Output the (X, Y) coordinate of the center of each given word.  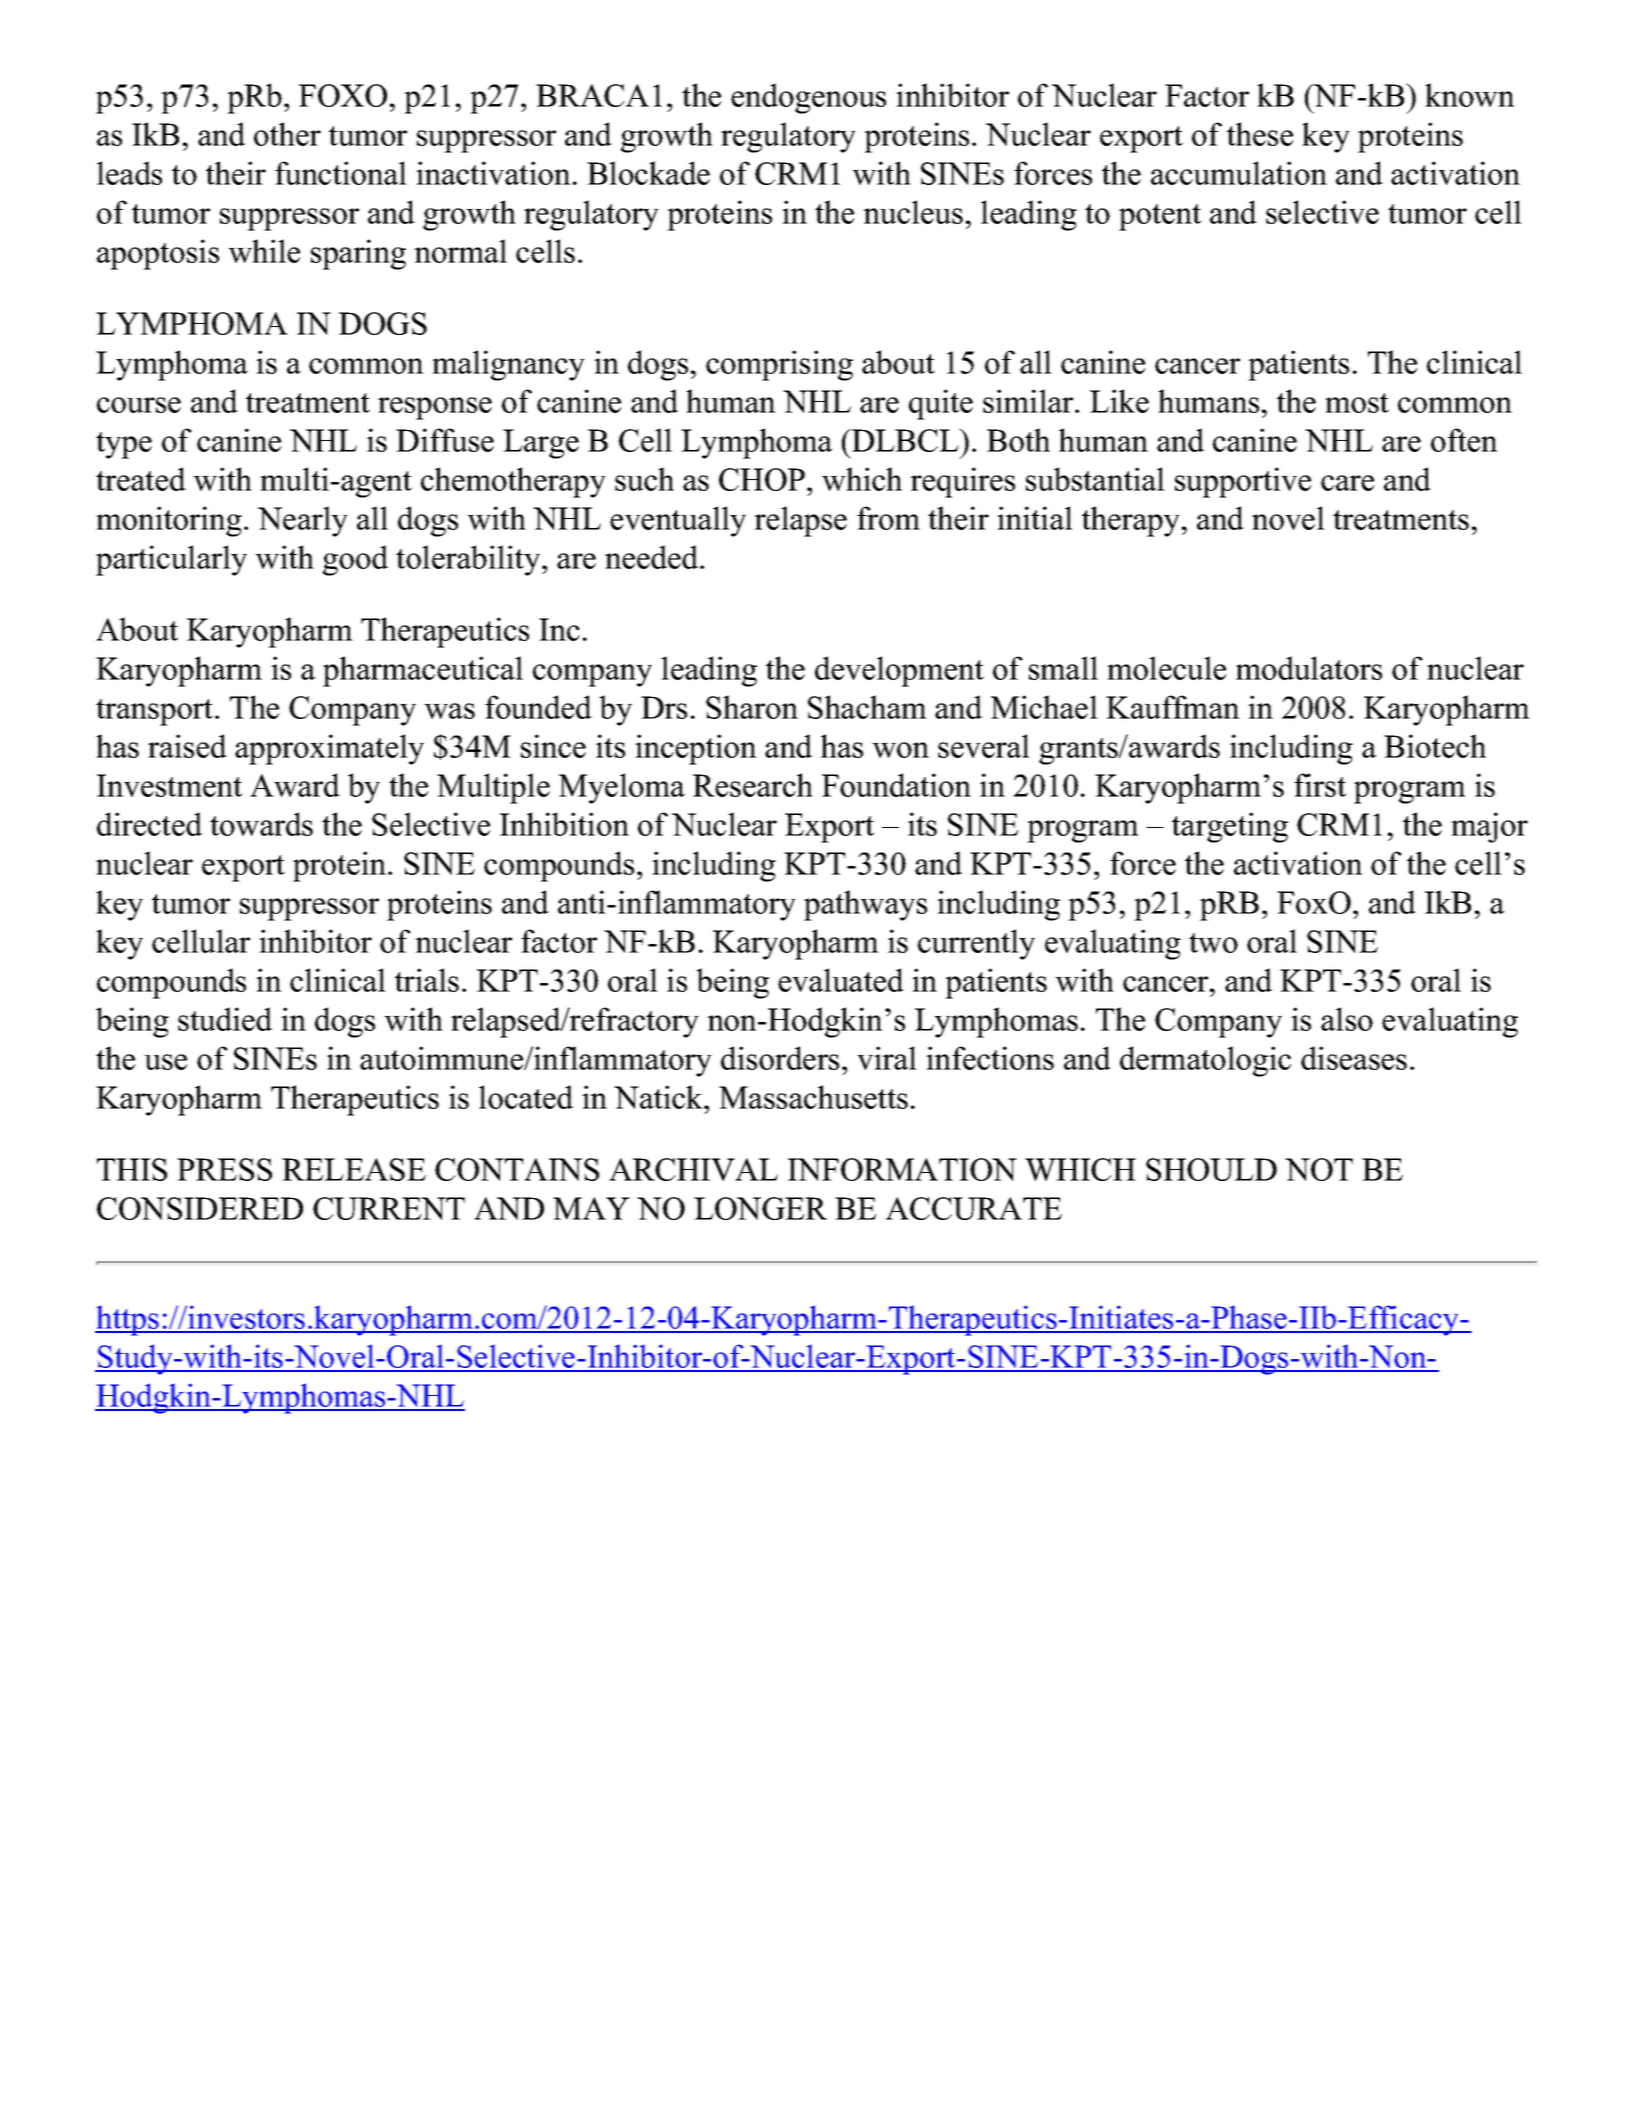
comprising (779, 365)
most (1357, 403)
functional (341, 173)
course (139, 405)
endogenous (808, 98)
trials (427, 980)
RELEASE (354, 1169)
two (1213, 943)
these (1260, 134)
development (899, 671)
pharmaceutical (423, 671)
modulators (1309, 668)
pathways (865, 905)
